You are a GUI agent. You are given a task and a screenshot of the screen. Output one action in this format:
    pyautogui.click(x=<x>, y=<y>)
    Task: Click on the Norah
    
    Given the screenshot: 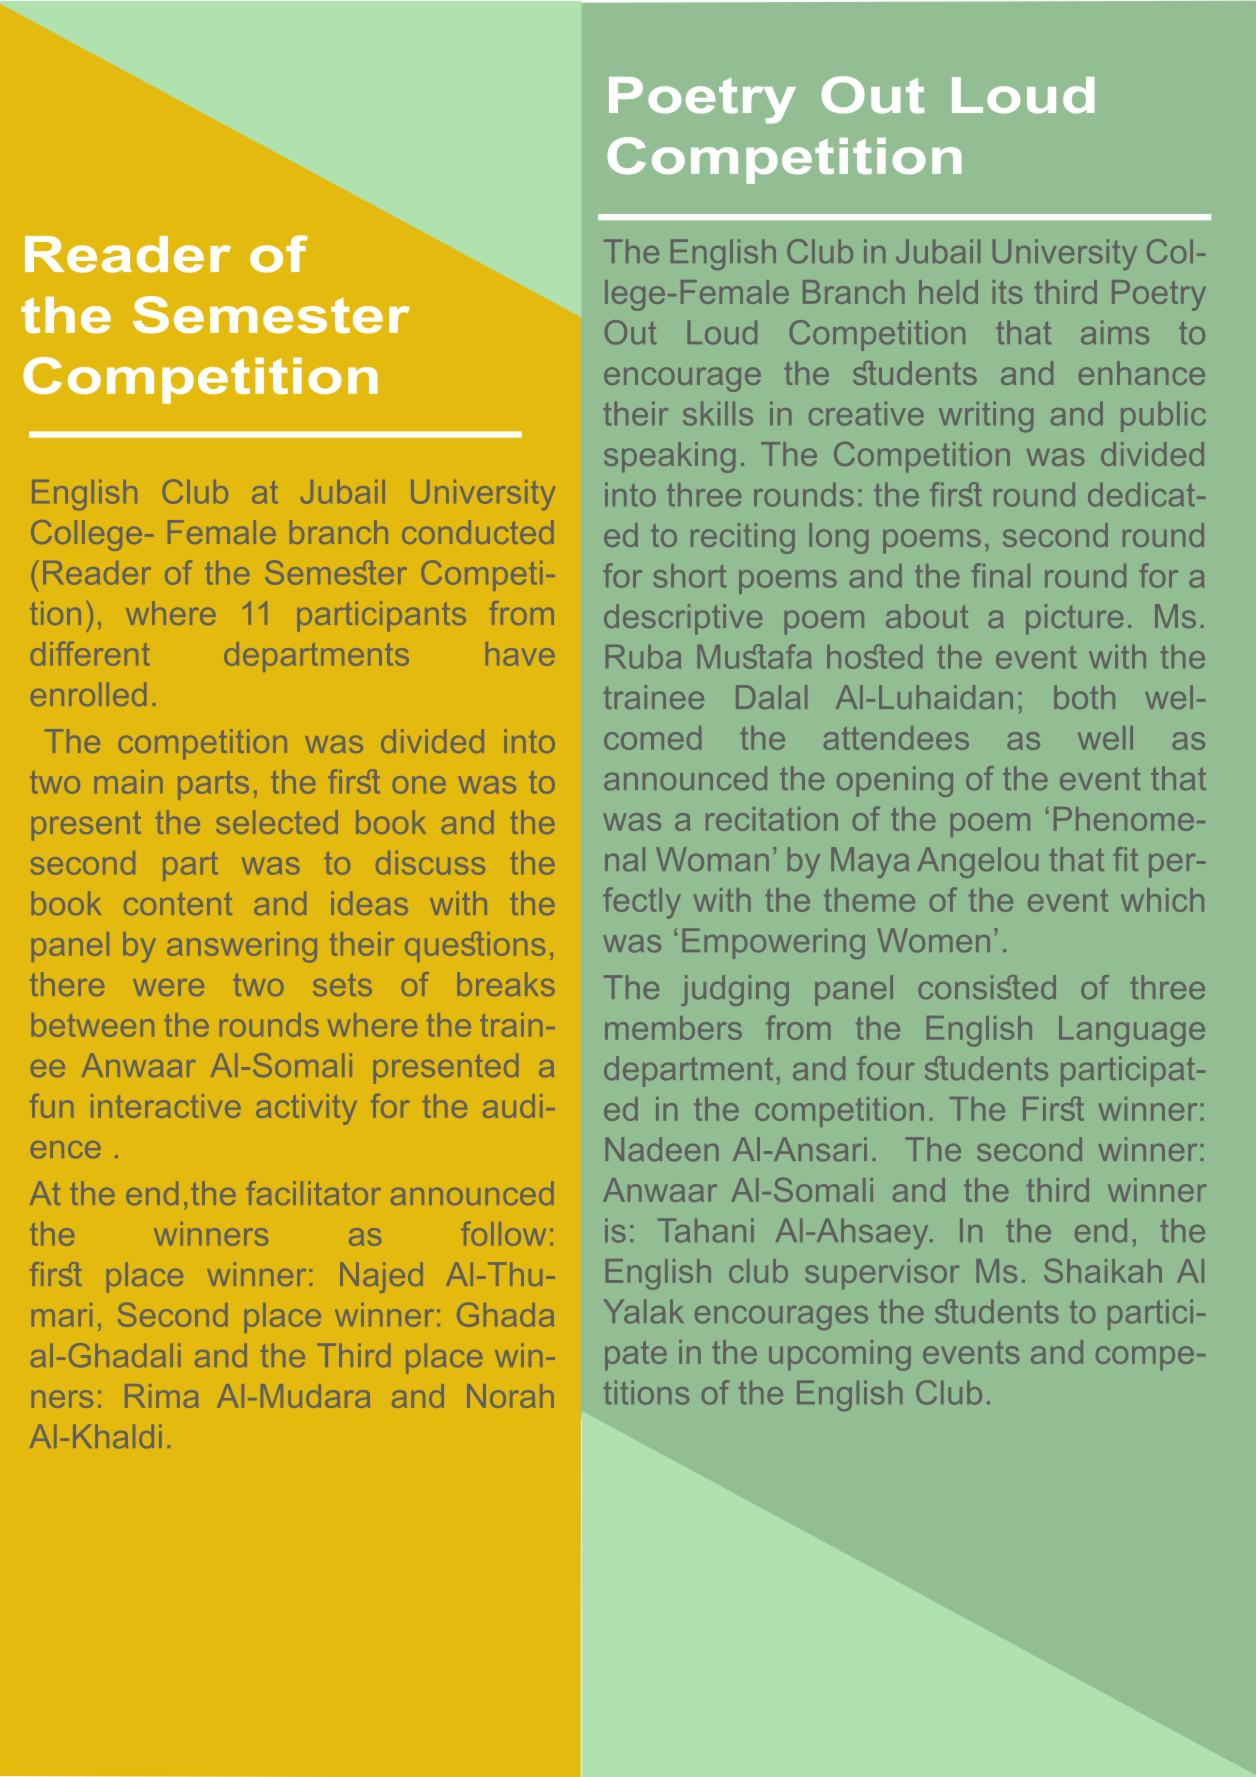 What is the action you would take?
    pyautogui.click(x=510, y=1396)
